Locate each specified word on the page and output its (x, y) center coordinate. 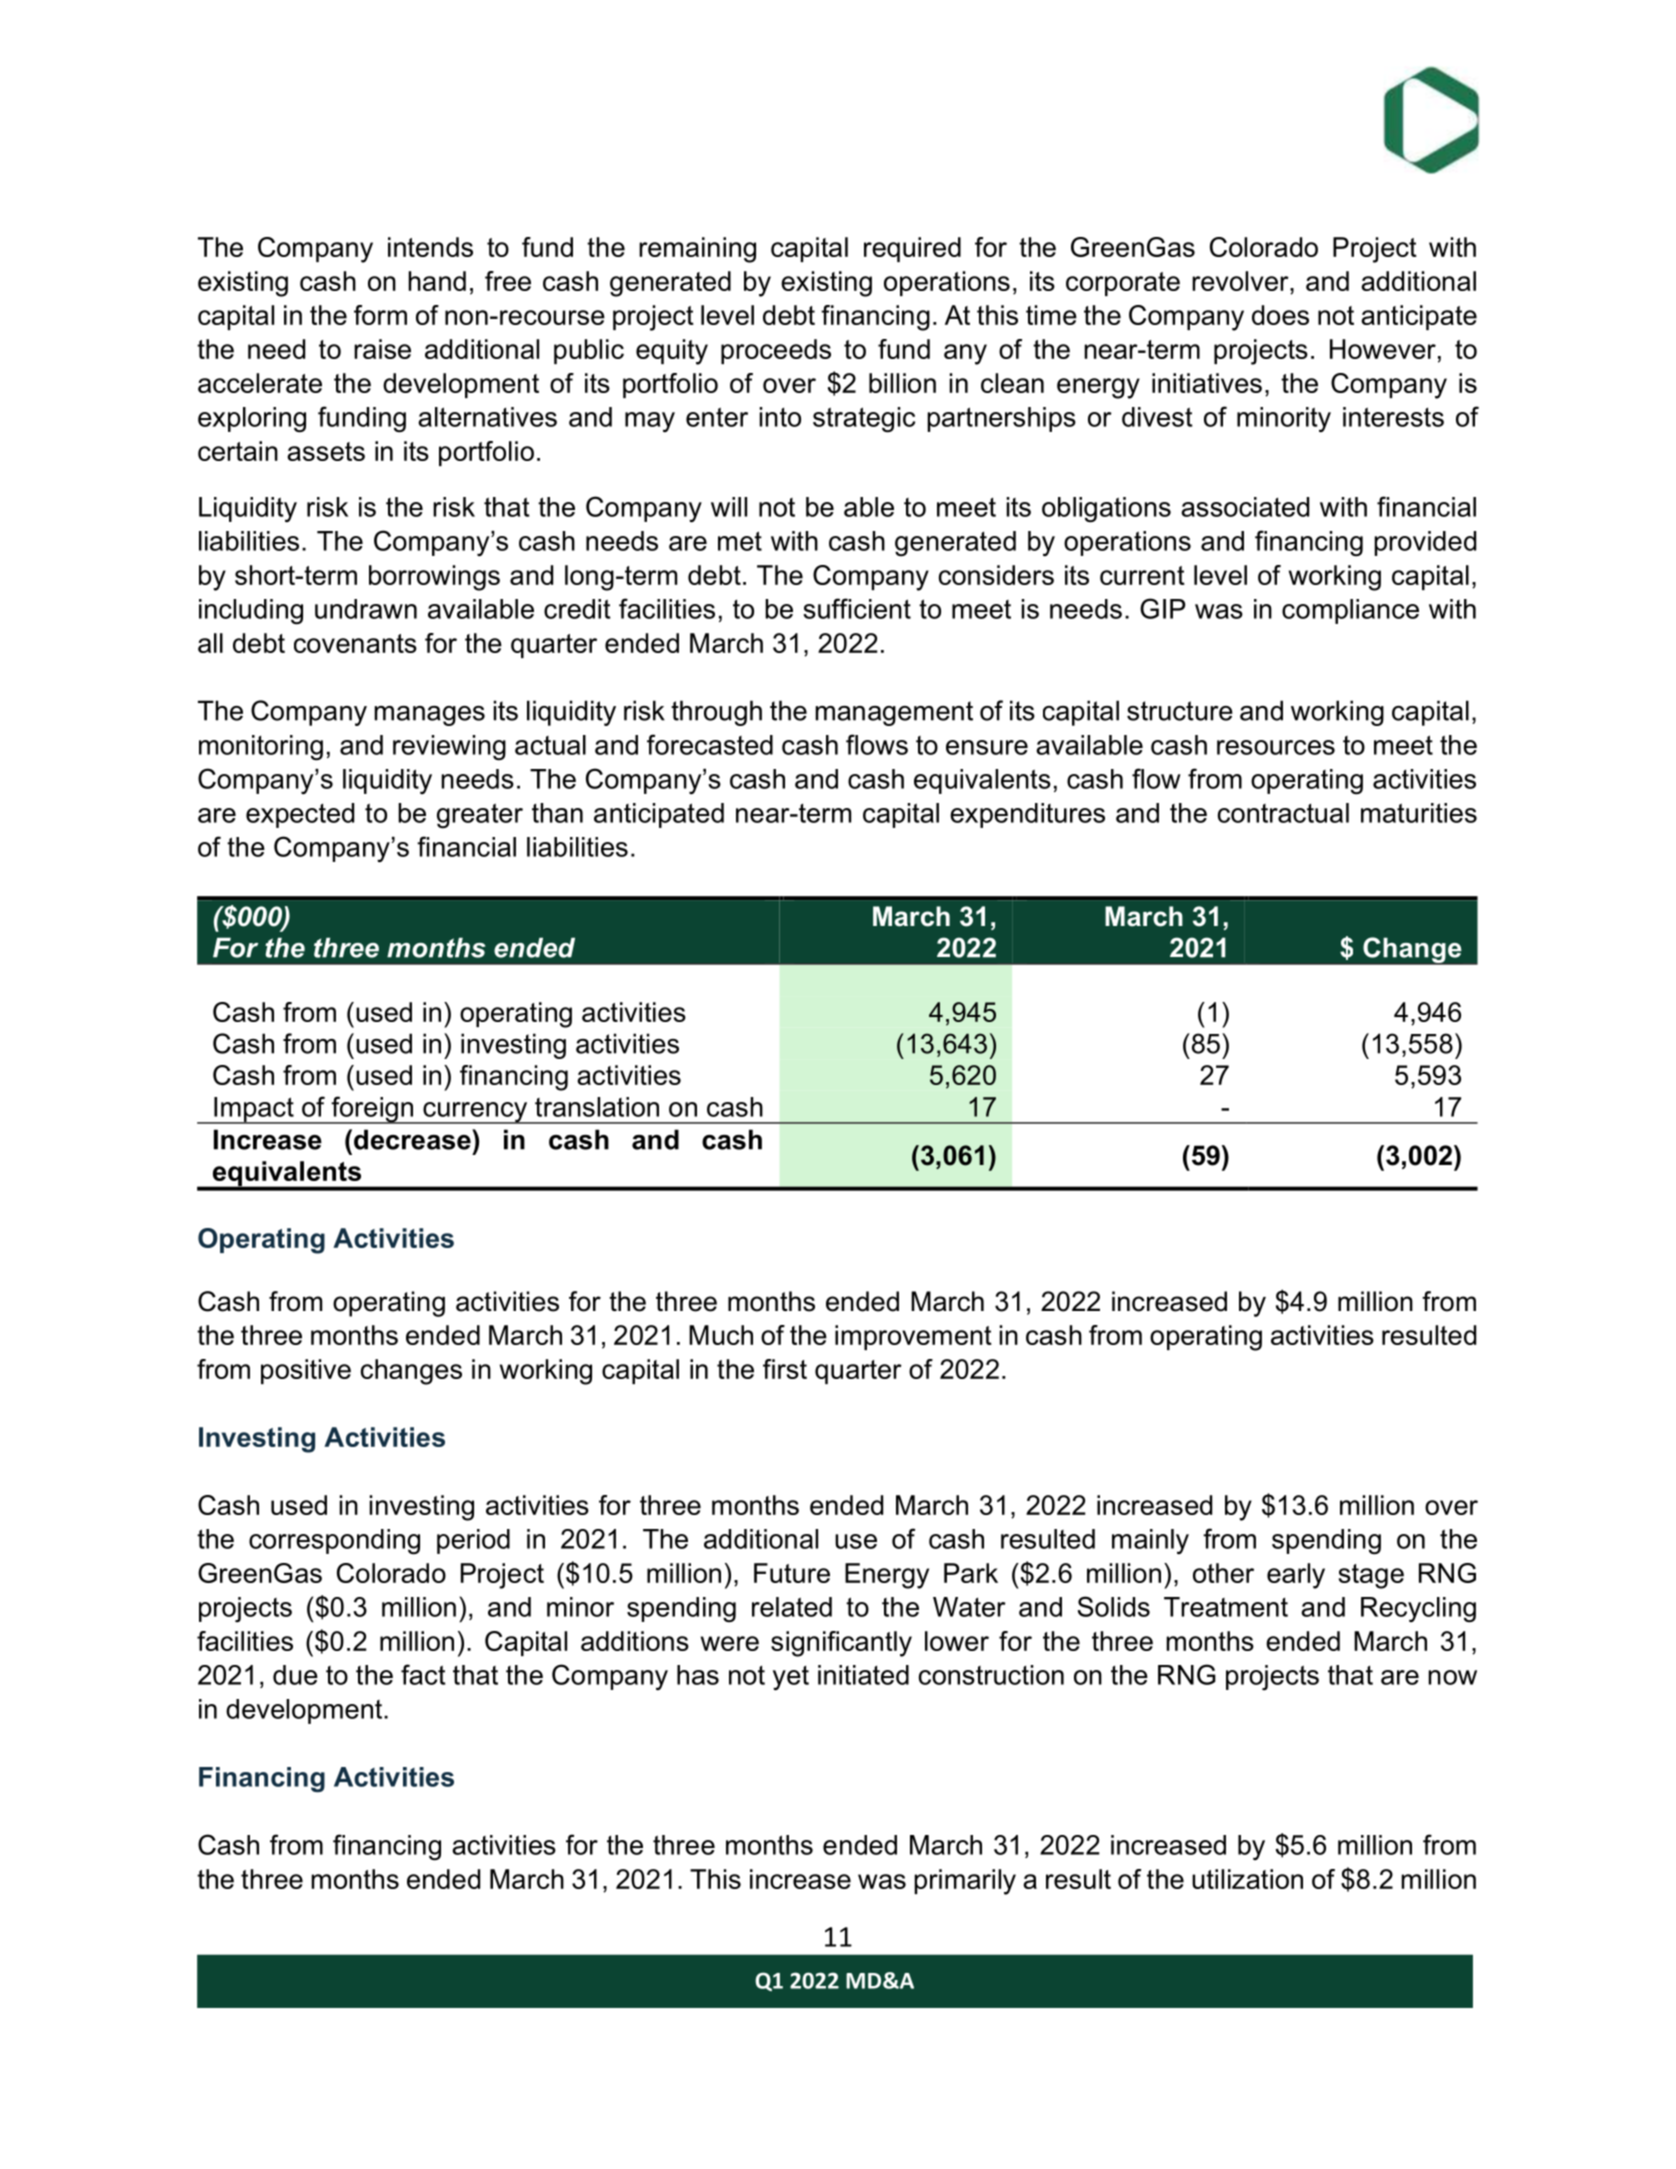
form (380, 315)
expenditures (1027, 815)
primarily (965, 1882)
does (1280, 315)
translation (597, 1107)
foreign (372, 1110)
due (295, 1675)
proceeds (776, 351)
